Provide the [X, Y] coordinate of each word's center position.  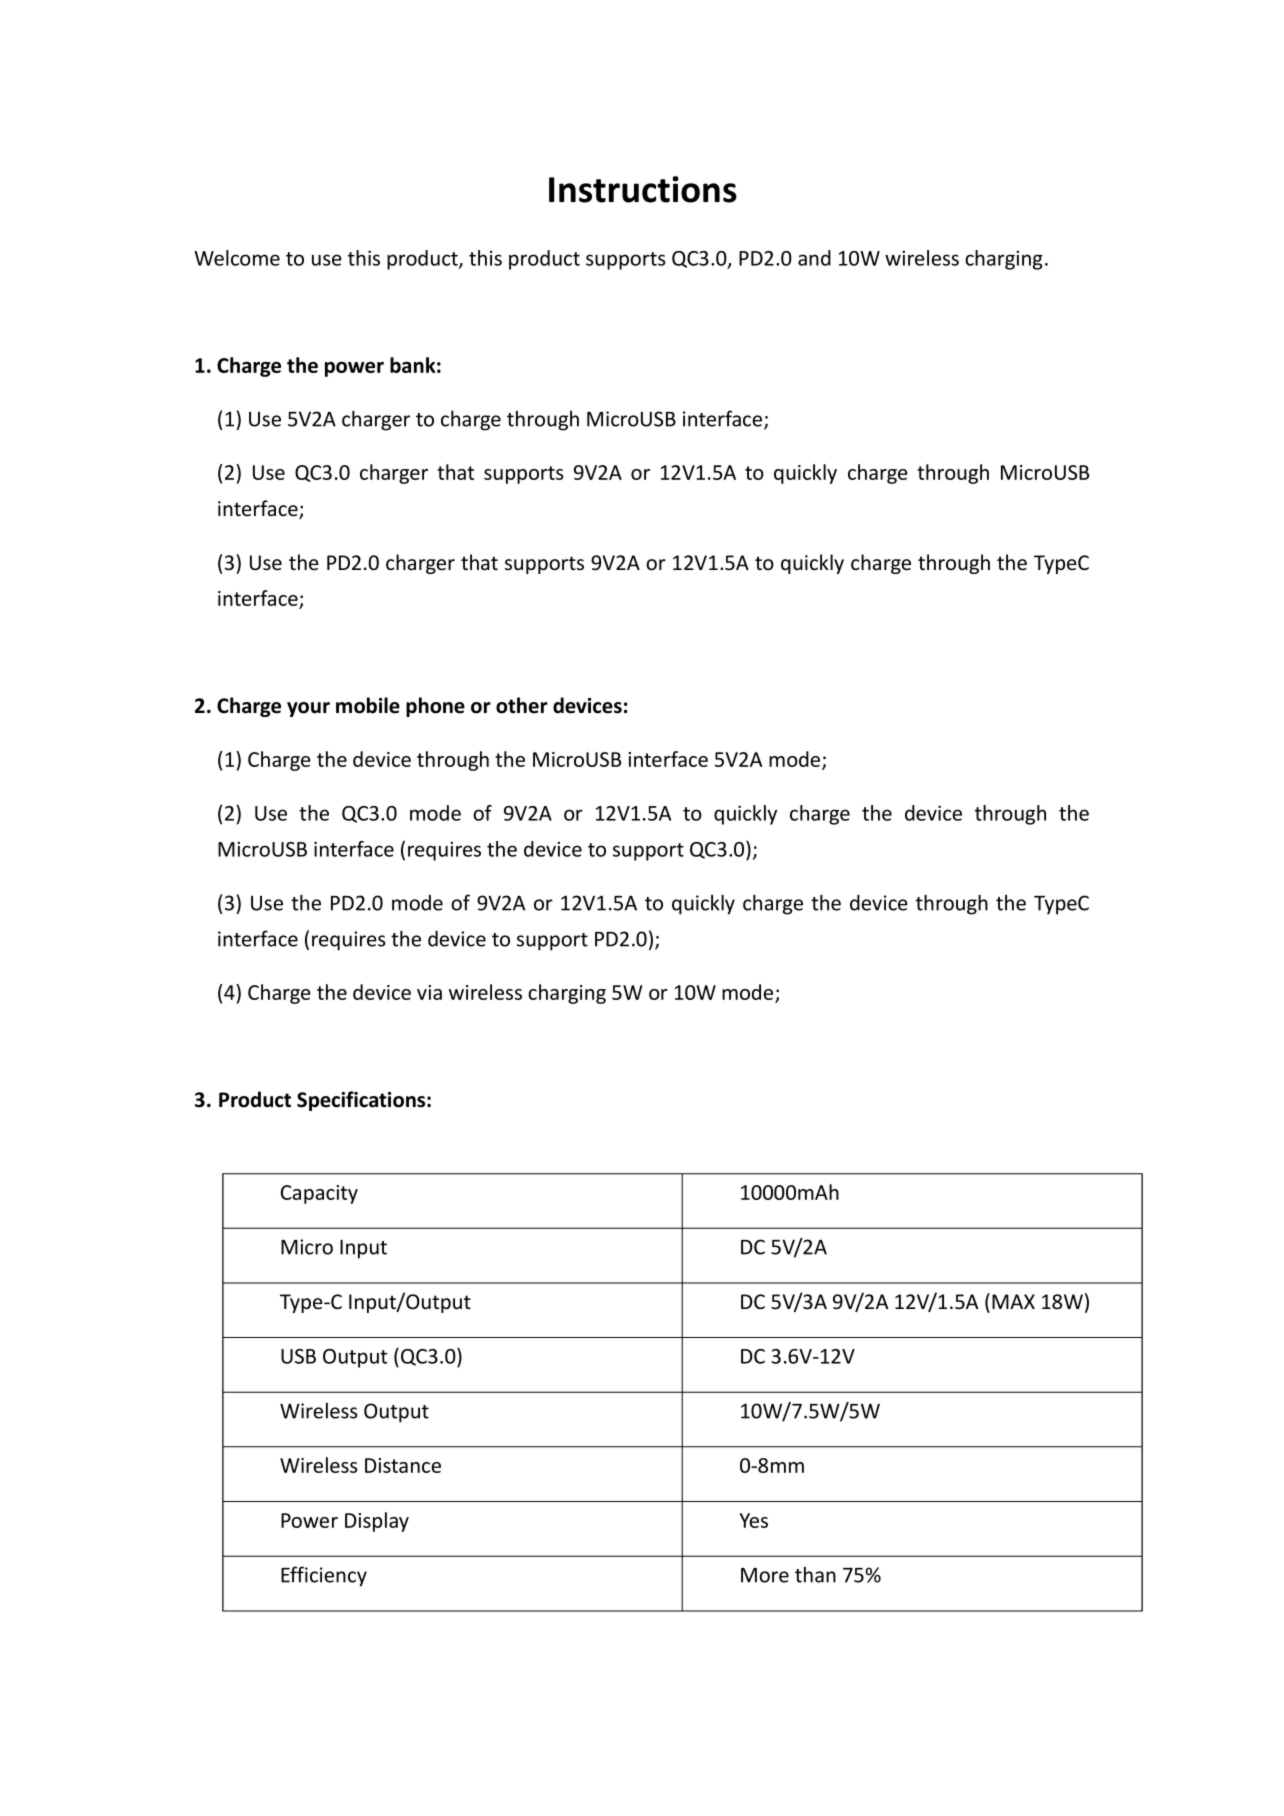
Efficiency [324, 1576]
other [522, 705]
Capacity [319, 1194]
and [814, 258]
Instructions [643, 189]
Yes [753, 1520]
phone [435, 707]
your [308, 709]
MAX [1013, 1301]
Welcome [237, 258]
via [429, 992]
